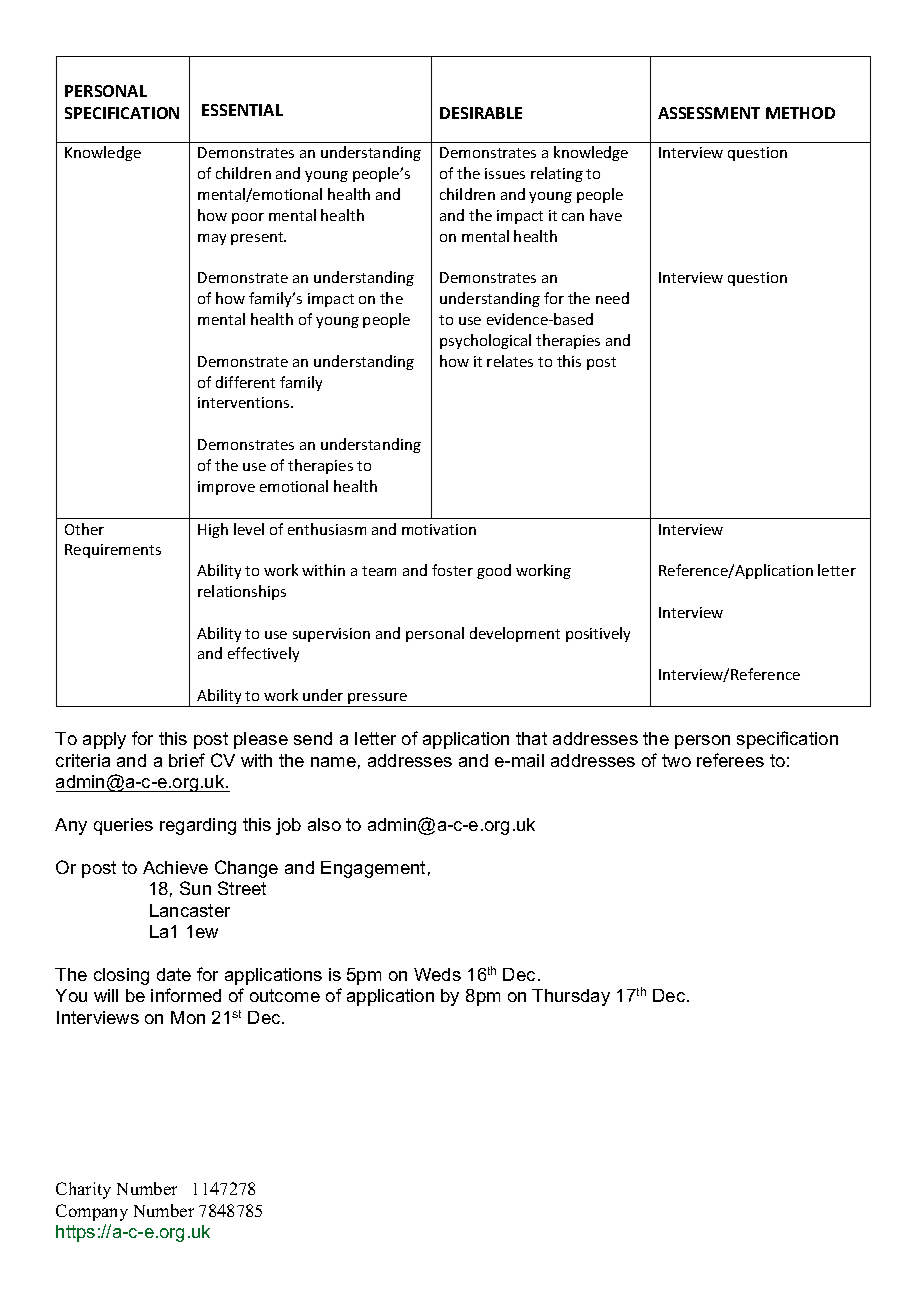  Describe the element at coordinates (481, 113) in the screenshot. I see `DESIRABLE` at that location.
